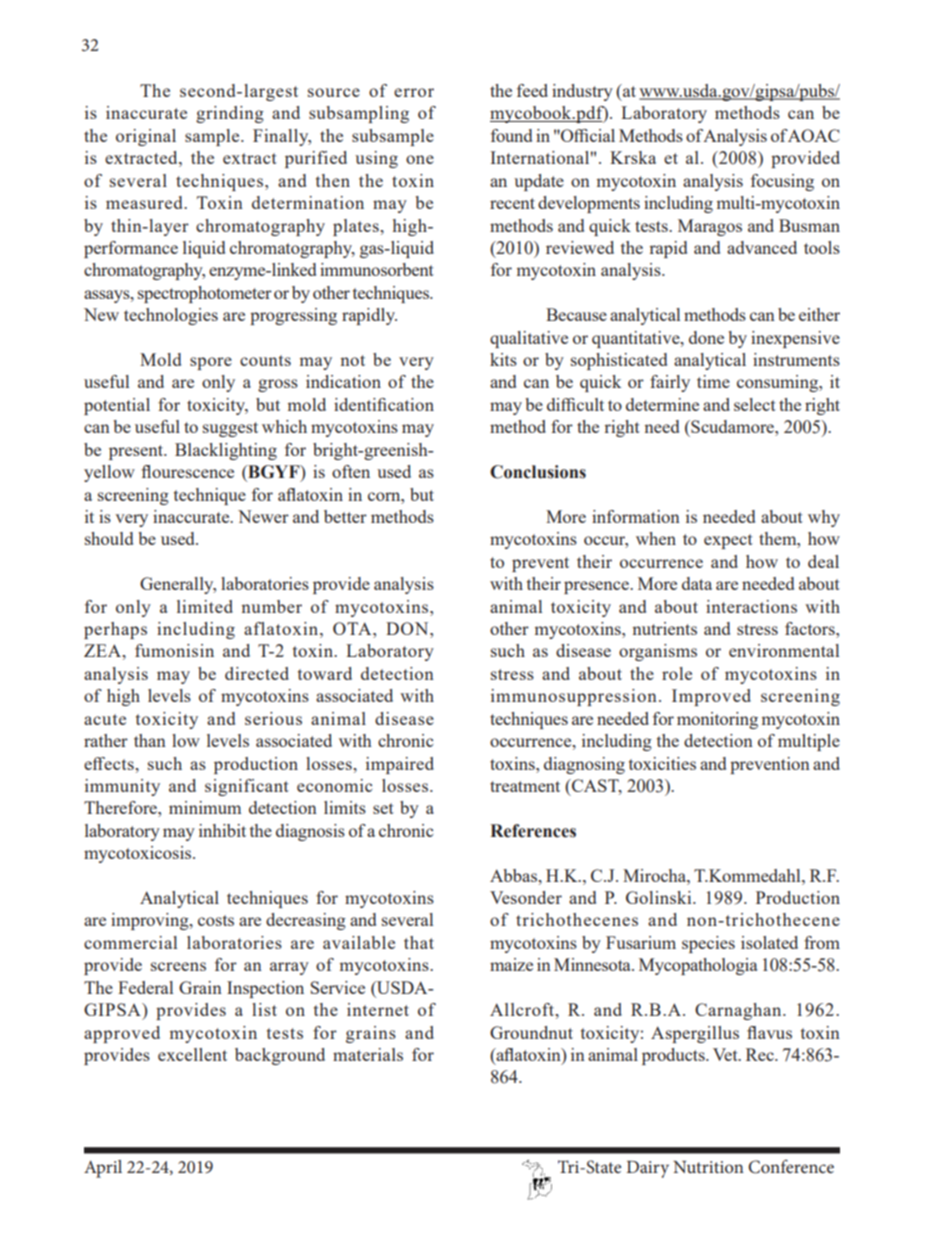 The image size is (952, 1233). Describe the element at coordinates (230, 114) in the page. I see `grinding` at that location.
